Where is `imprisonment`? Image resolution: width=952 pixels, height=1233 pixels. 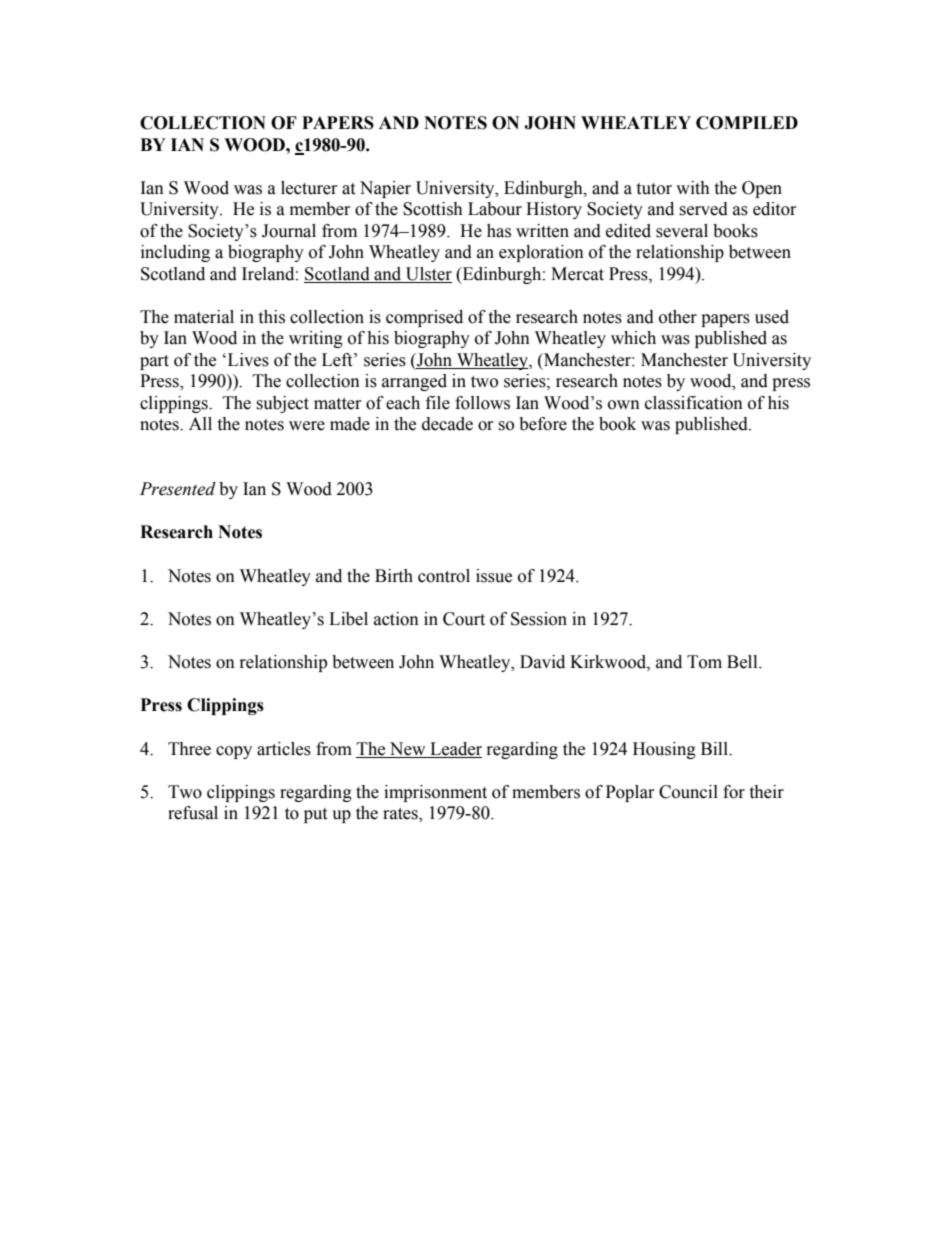 imprisonment is located at coordinates (435, 793).
